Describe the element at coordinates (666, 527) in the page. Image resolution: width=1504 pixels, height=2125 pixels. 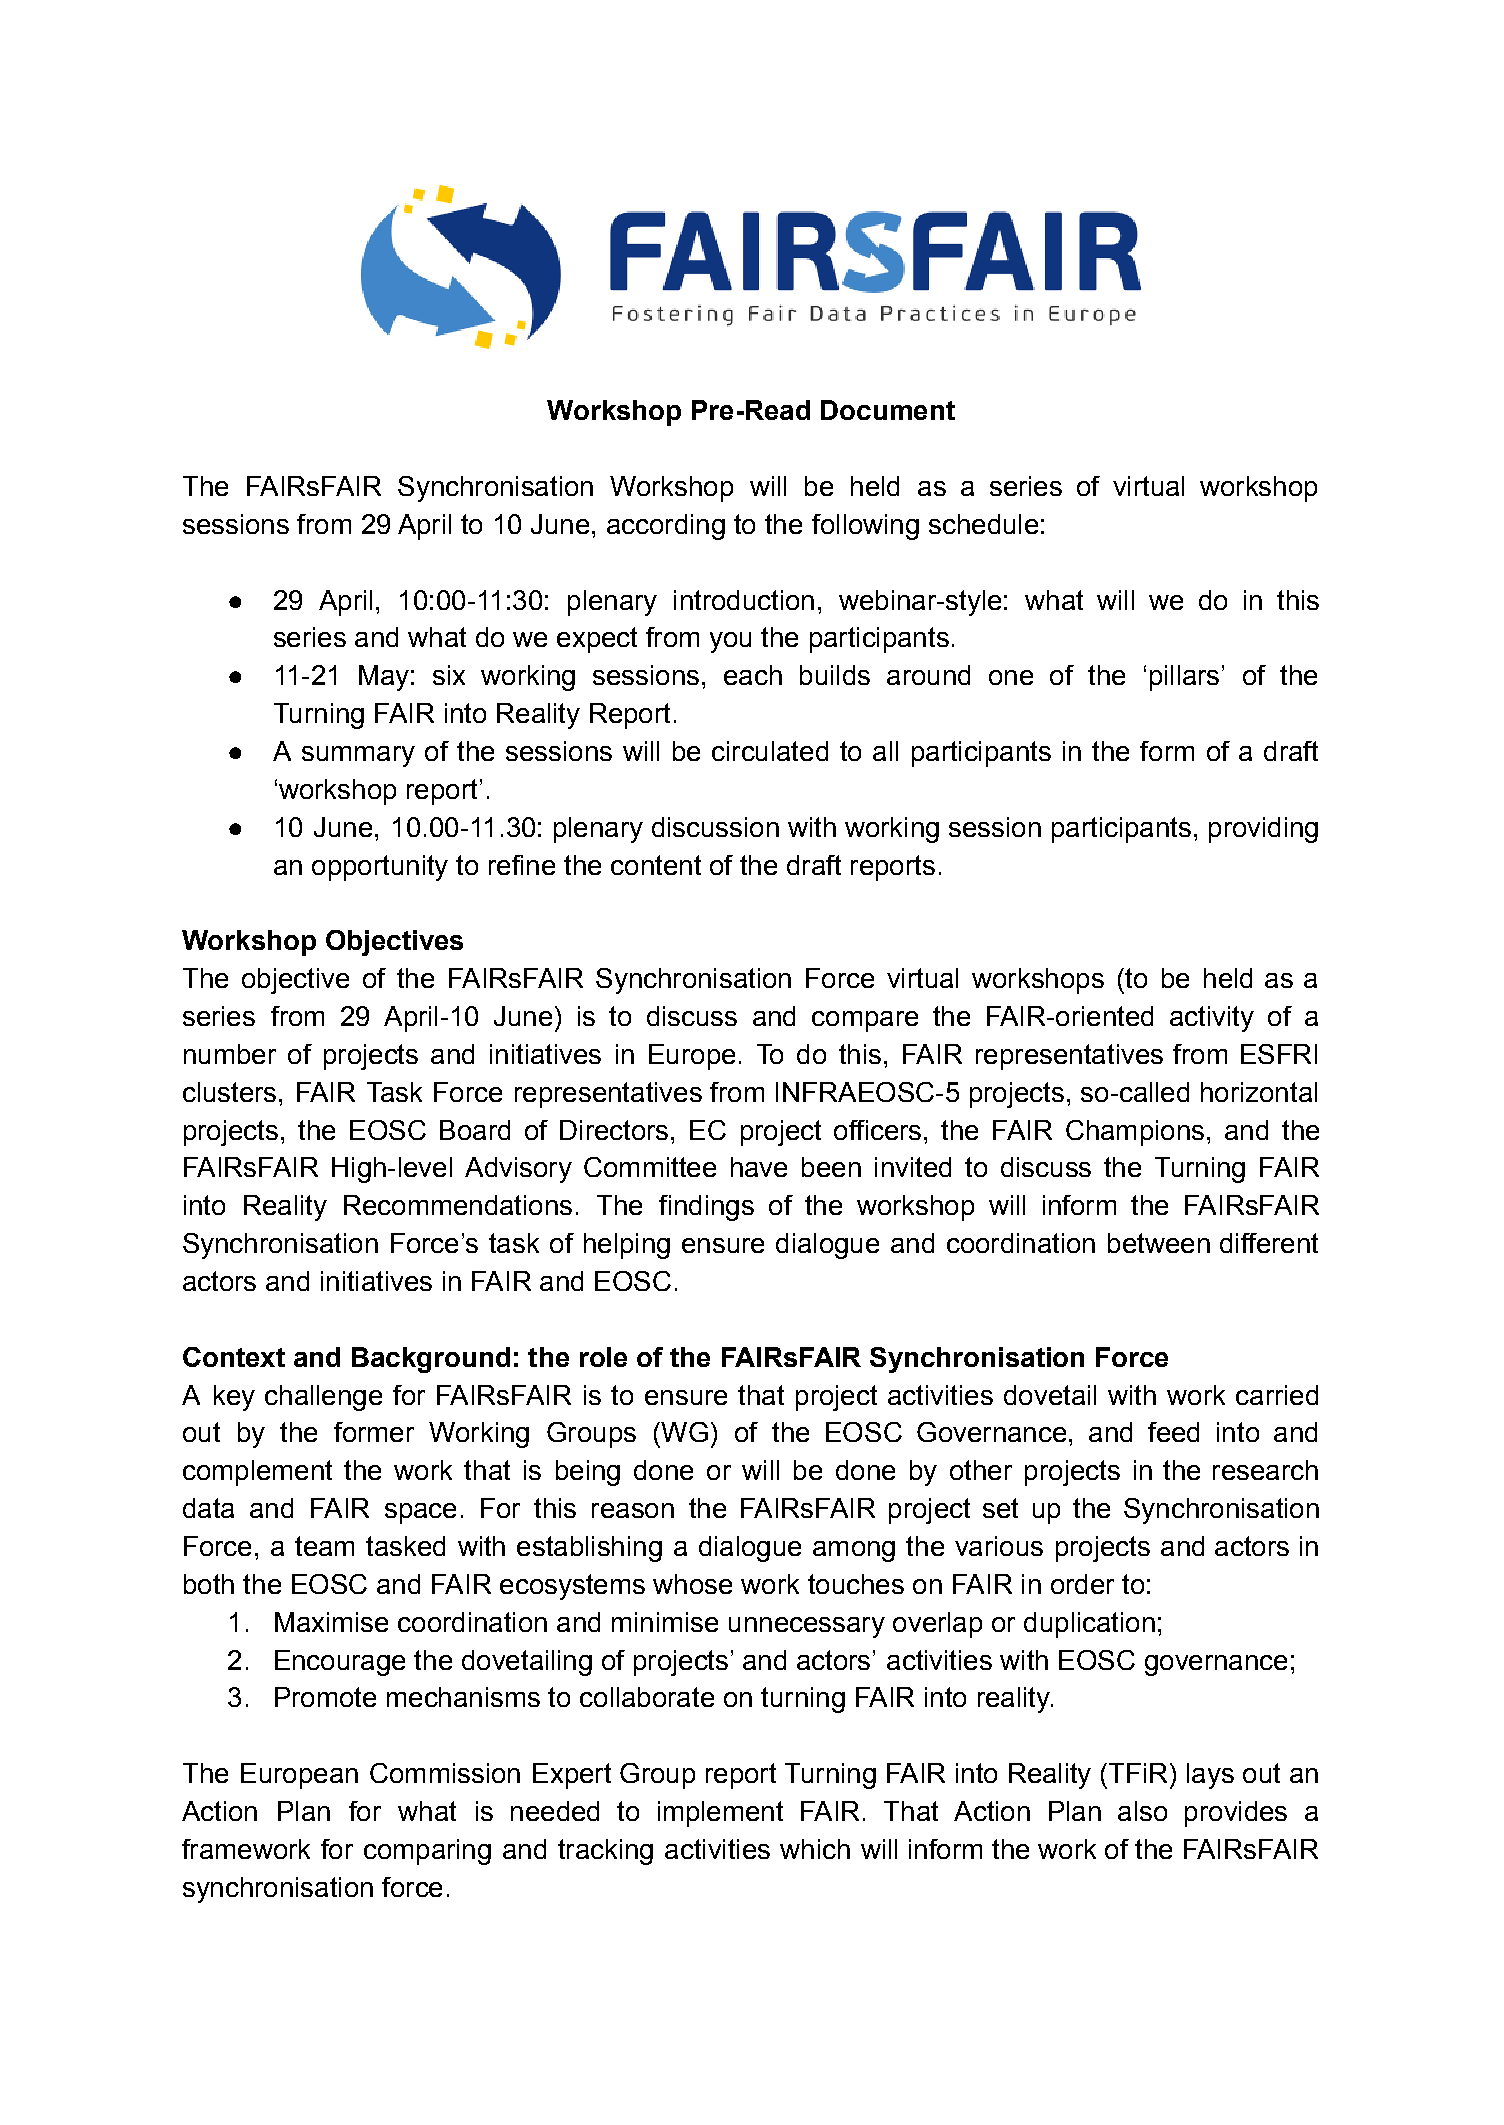
I see `according` at that location.
